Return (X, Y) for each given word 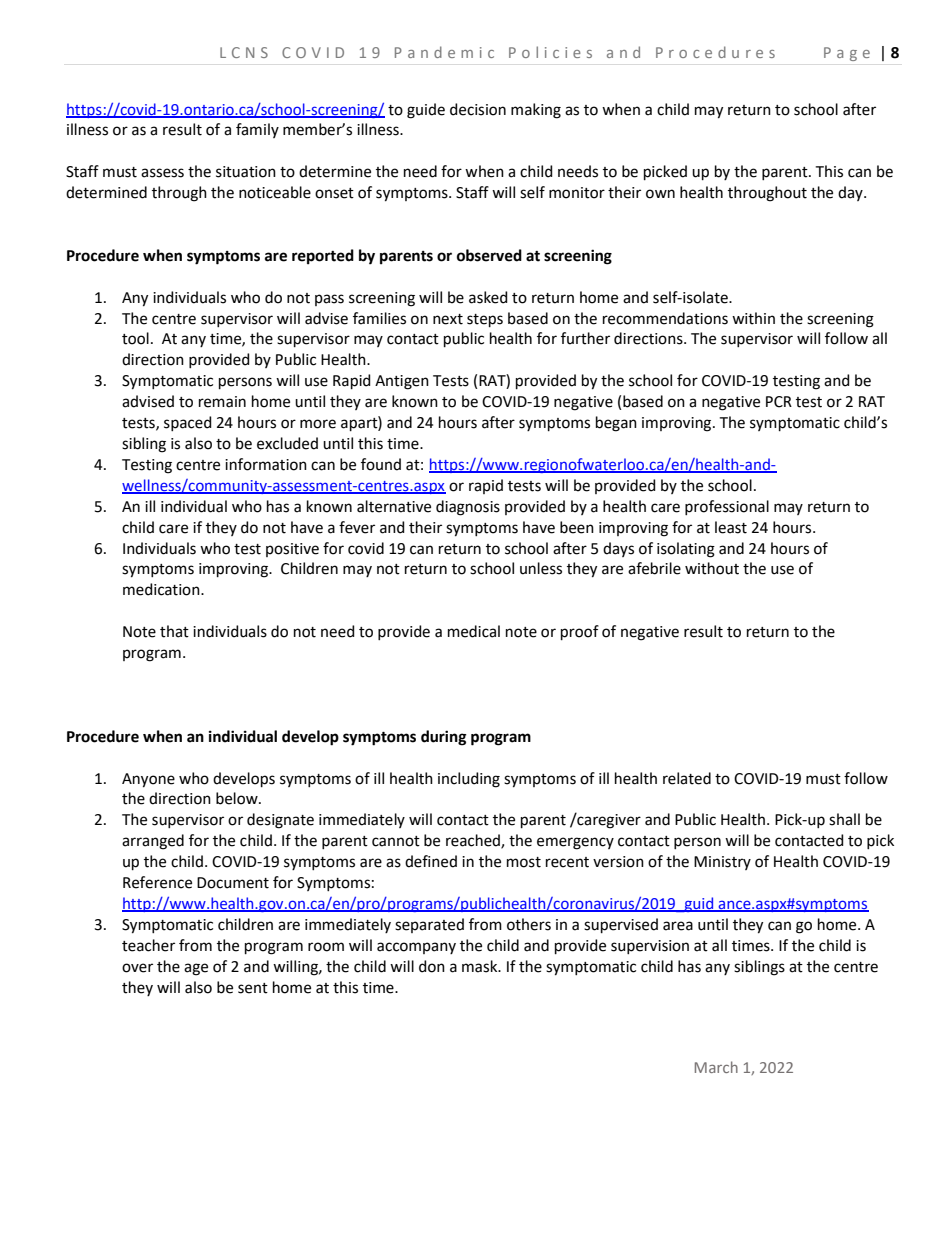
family (257, 130)
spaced (188, 423)
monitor (577, 193)
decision (478, 109)
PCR (779, 402)
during (444, 738)
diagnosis (468, 508)
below (238, 798)
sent (253, 988)
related (687, 778)
